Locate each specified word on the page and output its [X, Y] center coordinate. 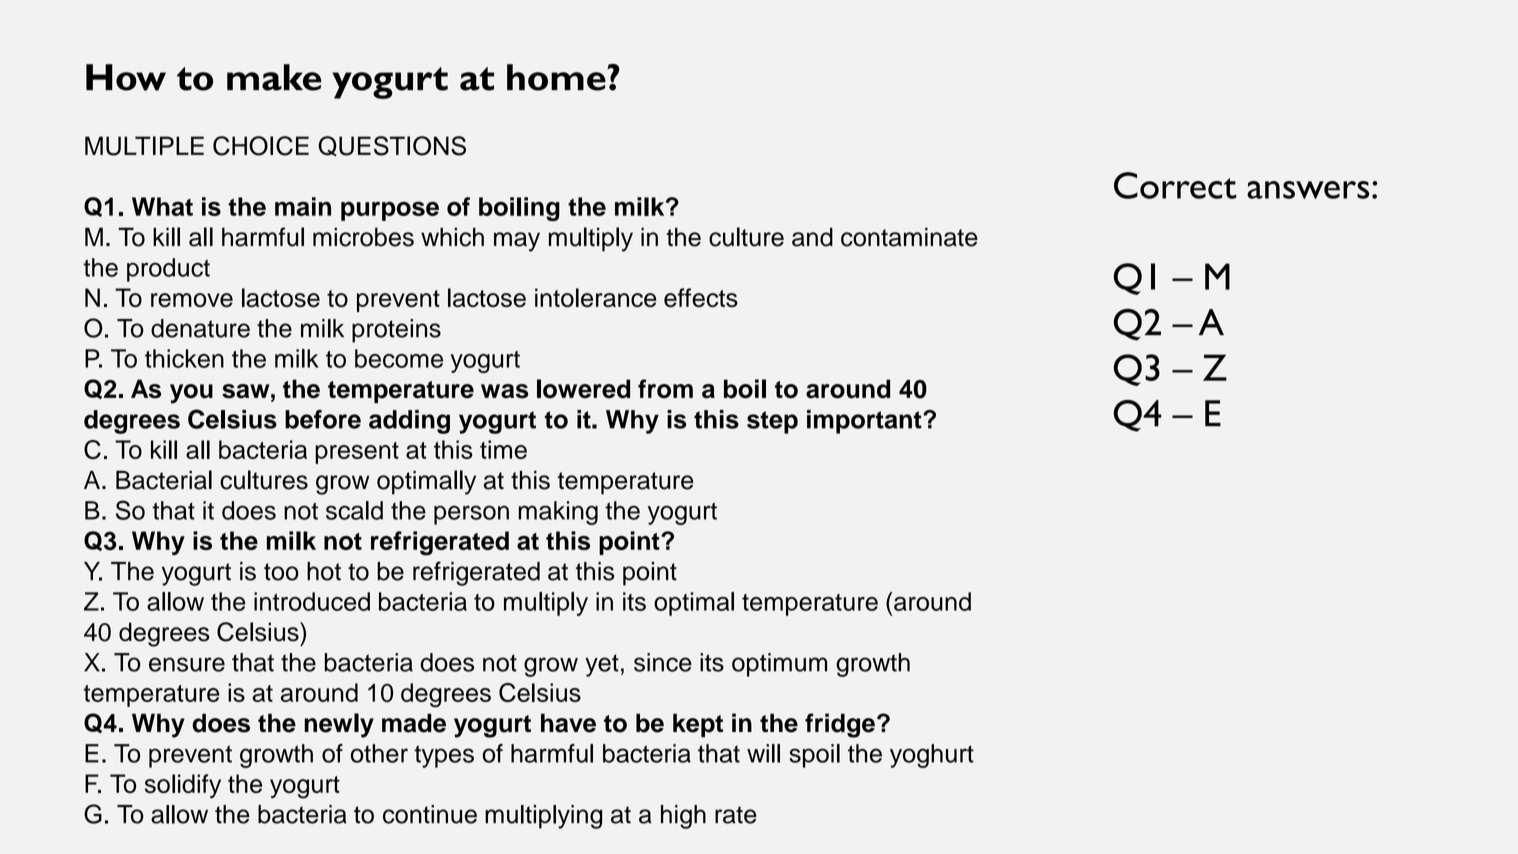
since [663, 662]
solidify [183, 786]
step [772, 422]
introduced [312, 601]
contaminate [909, 237]
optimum [779, 665]
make [274, 77]
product [168, 270]
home [557, 77]
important [865, 422]
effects [701, 297]
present [357, 453]
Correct [1175, 185]
